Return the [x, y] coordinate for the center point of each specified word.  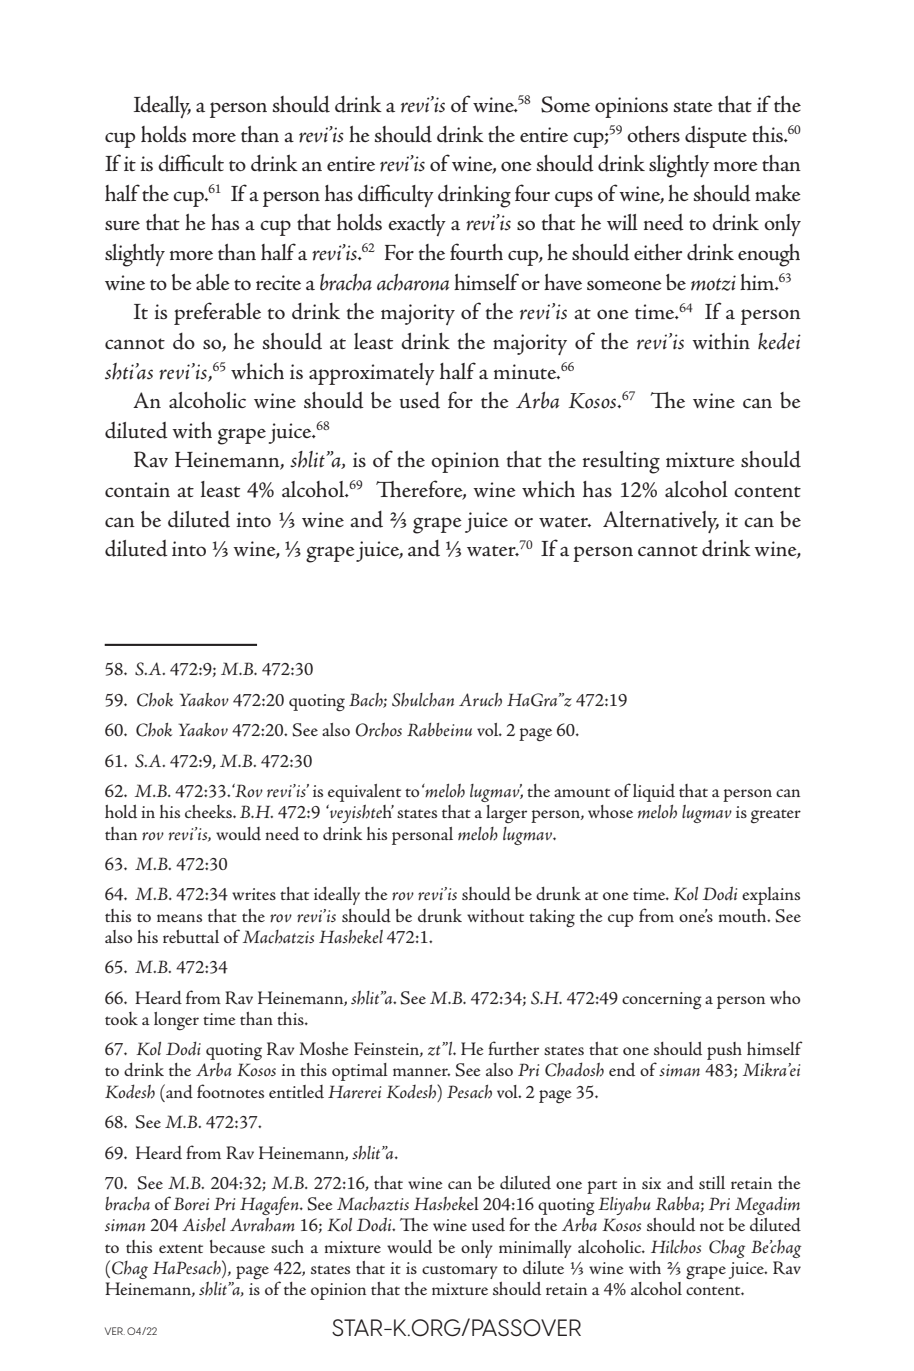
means [179, 918]
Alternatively [661, 522]
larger [506, 814]
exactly [417, 225]
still [712, 1182]
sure [122, 225]
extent [181, 1248]
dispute [716, 137]
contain [137, 490]
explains [771, 896]
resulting [621, 462]
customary [460, 1272]
